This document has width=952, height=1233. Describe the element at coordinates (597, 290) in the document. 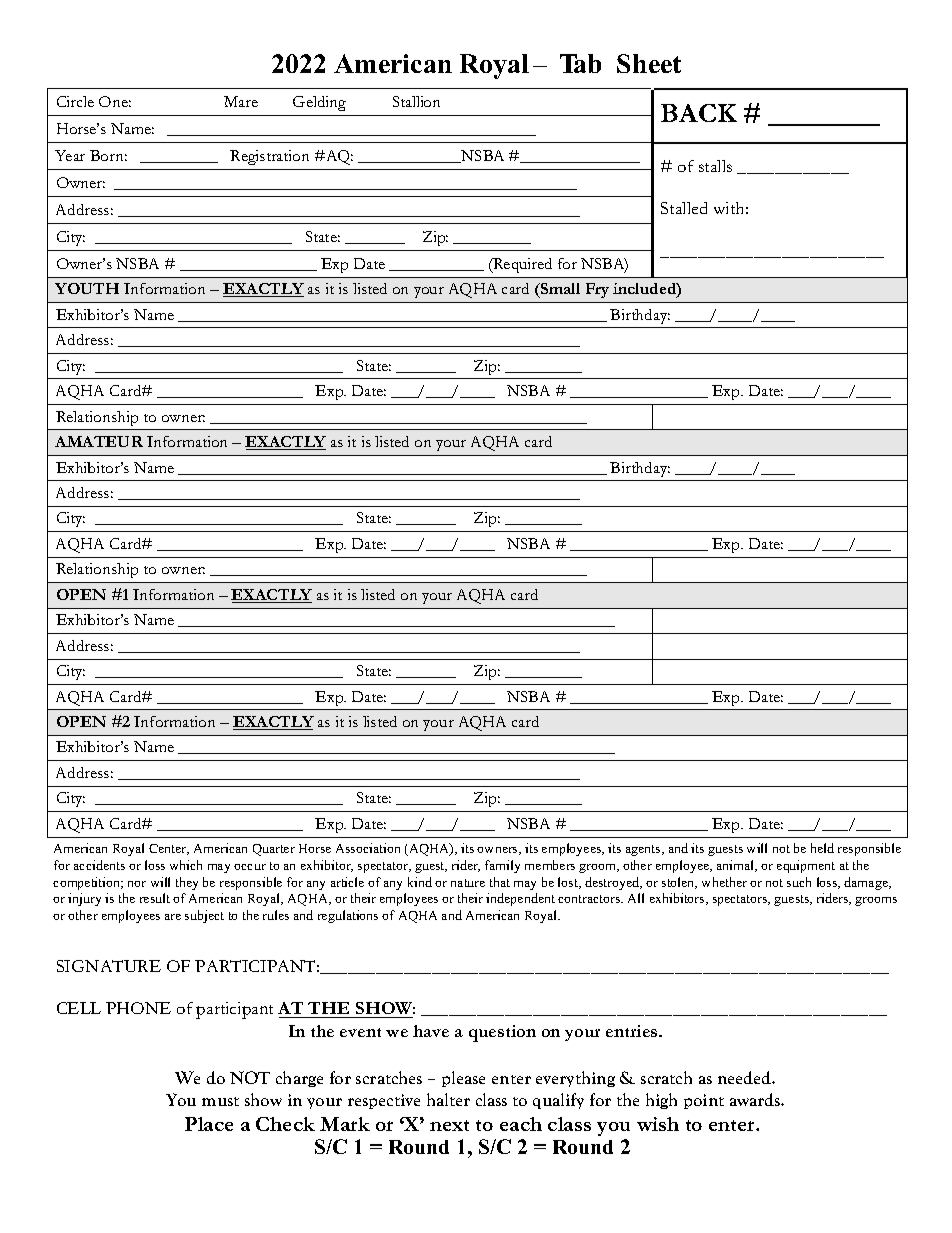

I see `Fry` at that location.
